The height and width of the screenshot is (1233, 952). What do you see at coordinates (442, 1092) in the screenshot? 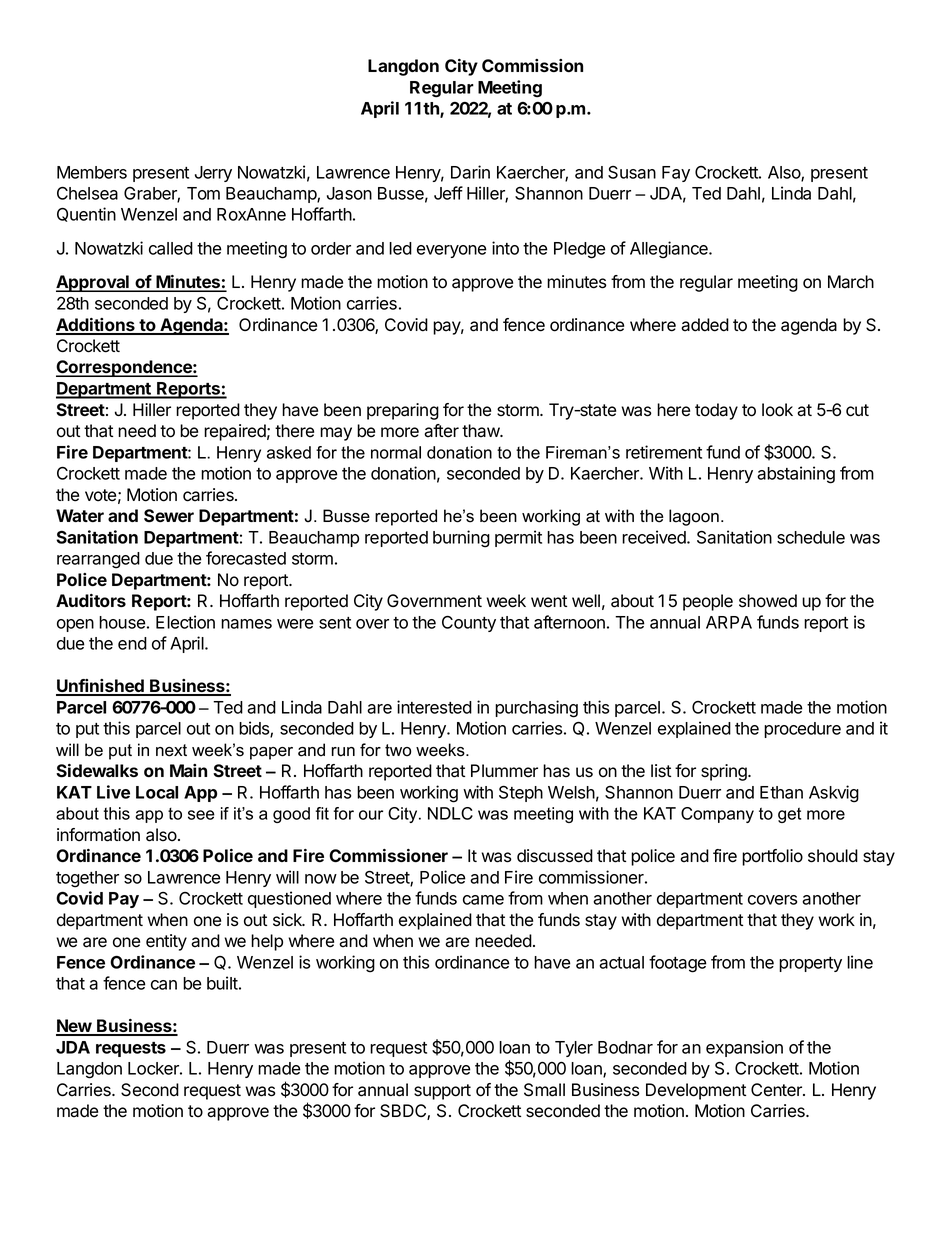
I see `support` at bounding box center [442, 1092].
